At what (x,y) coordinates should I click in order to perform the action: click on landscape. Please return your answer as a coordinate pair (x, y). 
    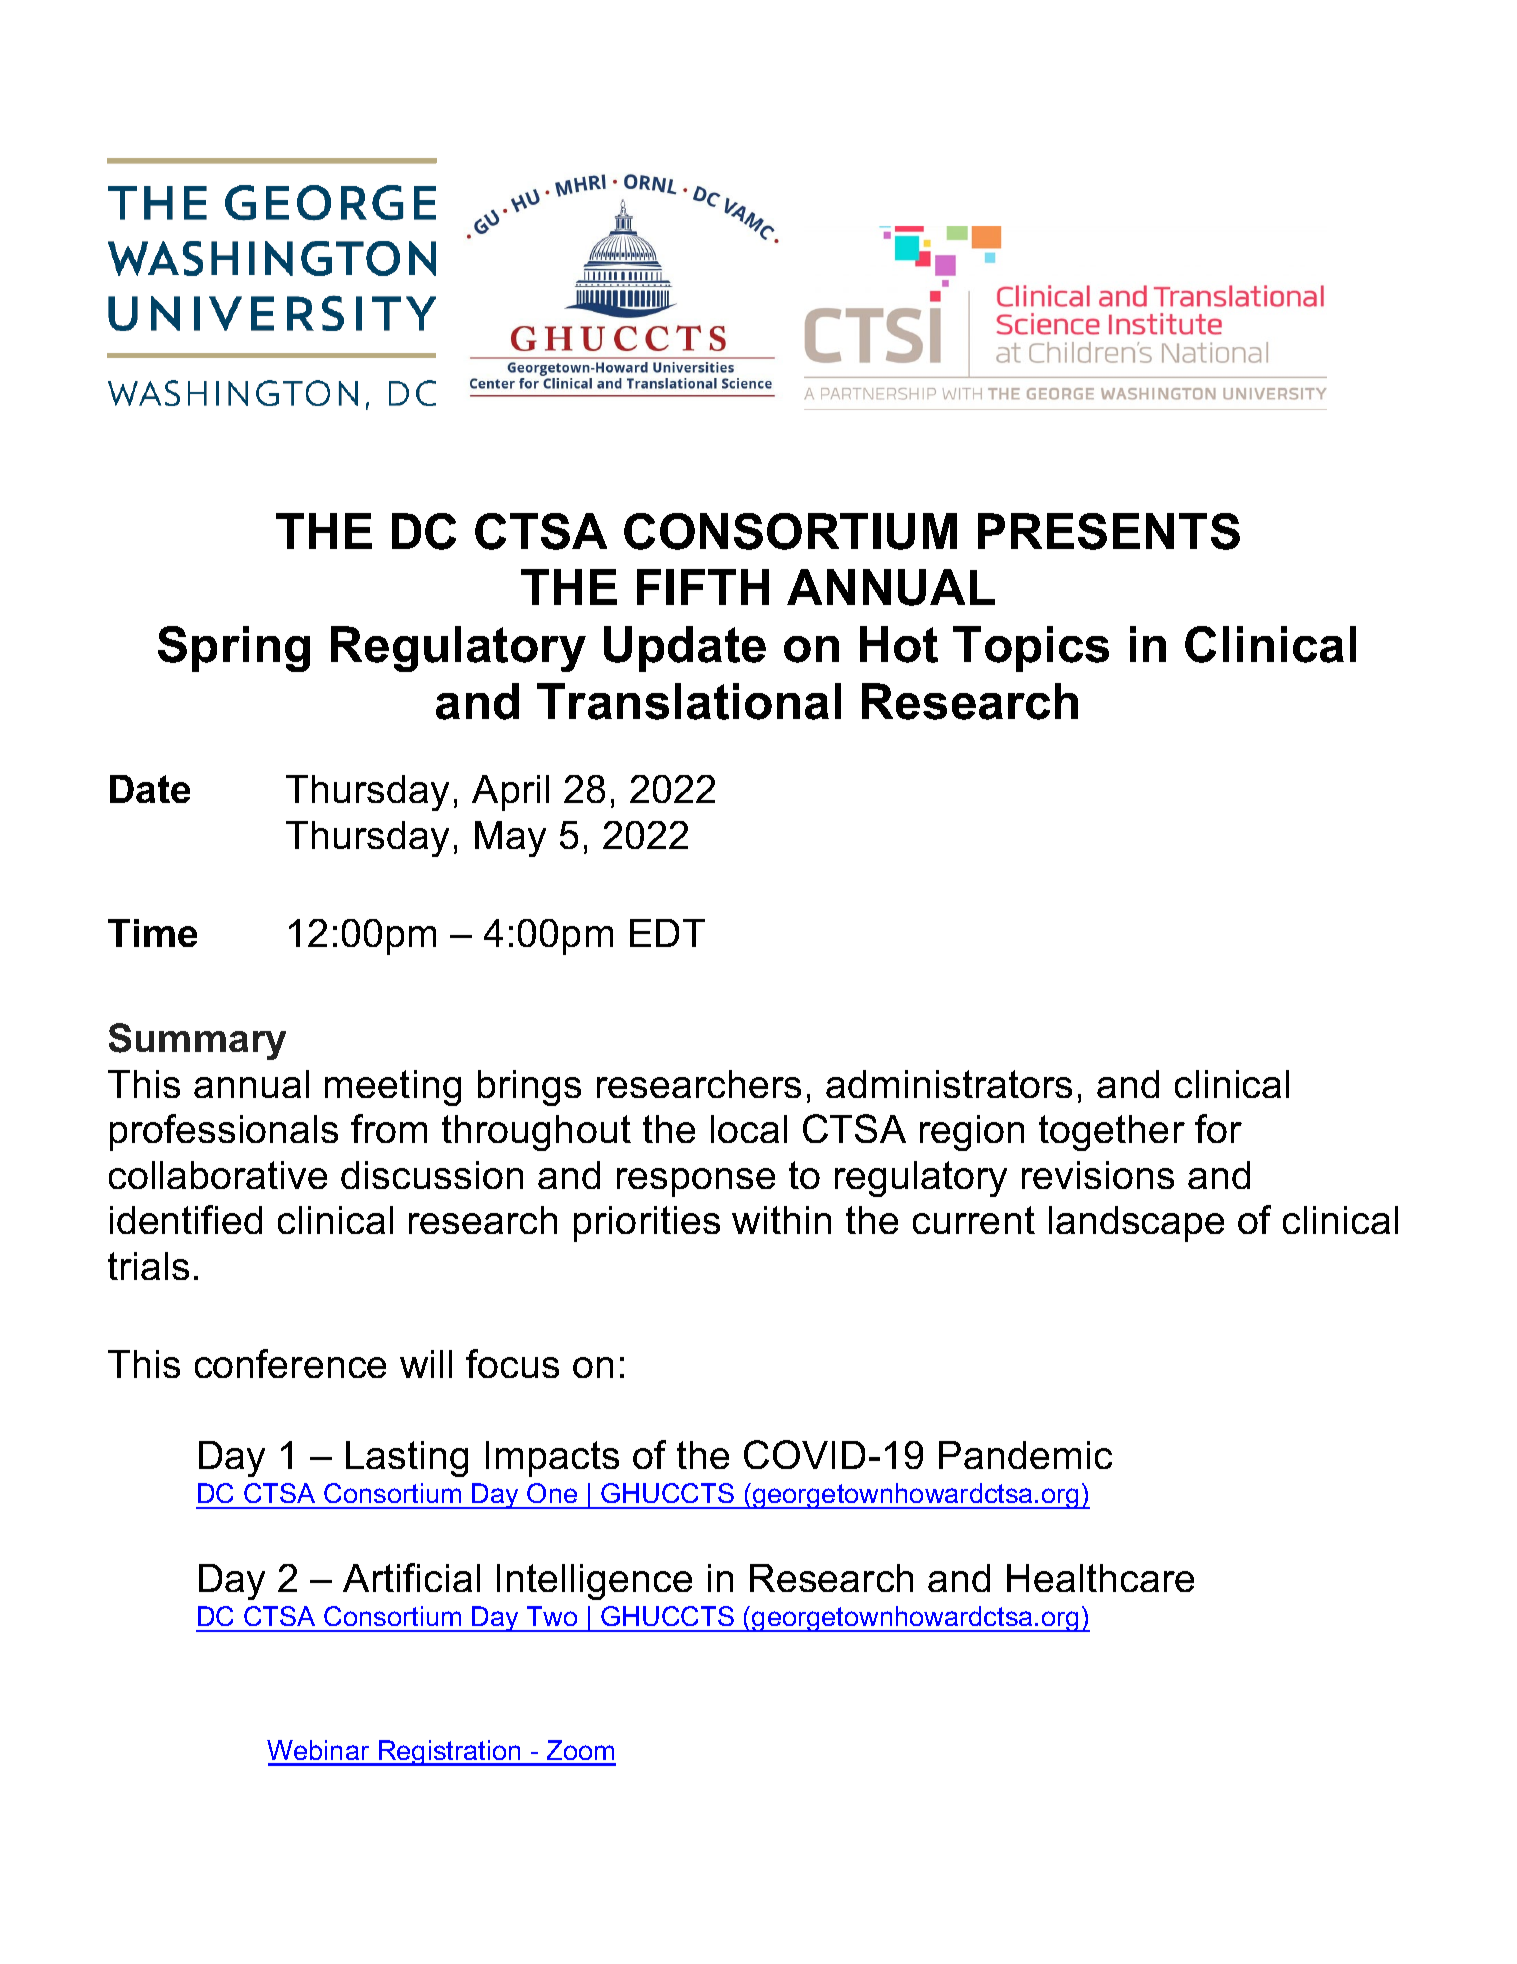
    Looking at the image, I should click on (1136, 1224).
